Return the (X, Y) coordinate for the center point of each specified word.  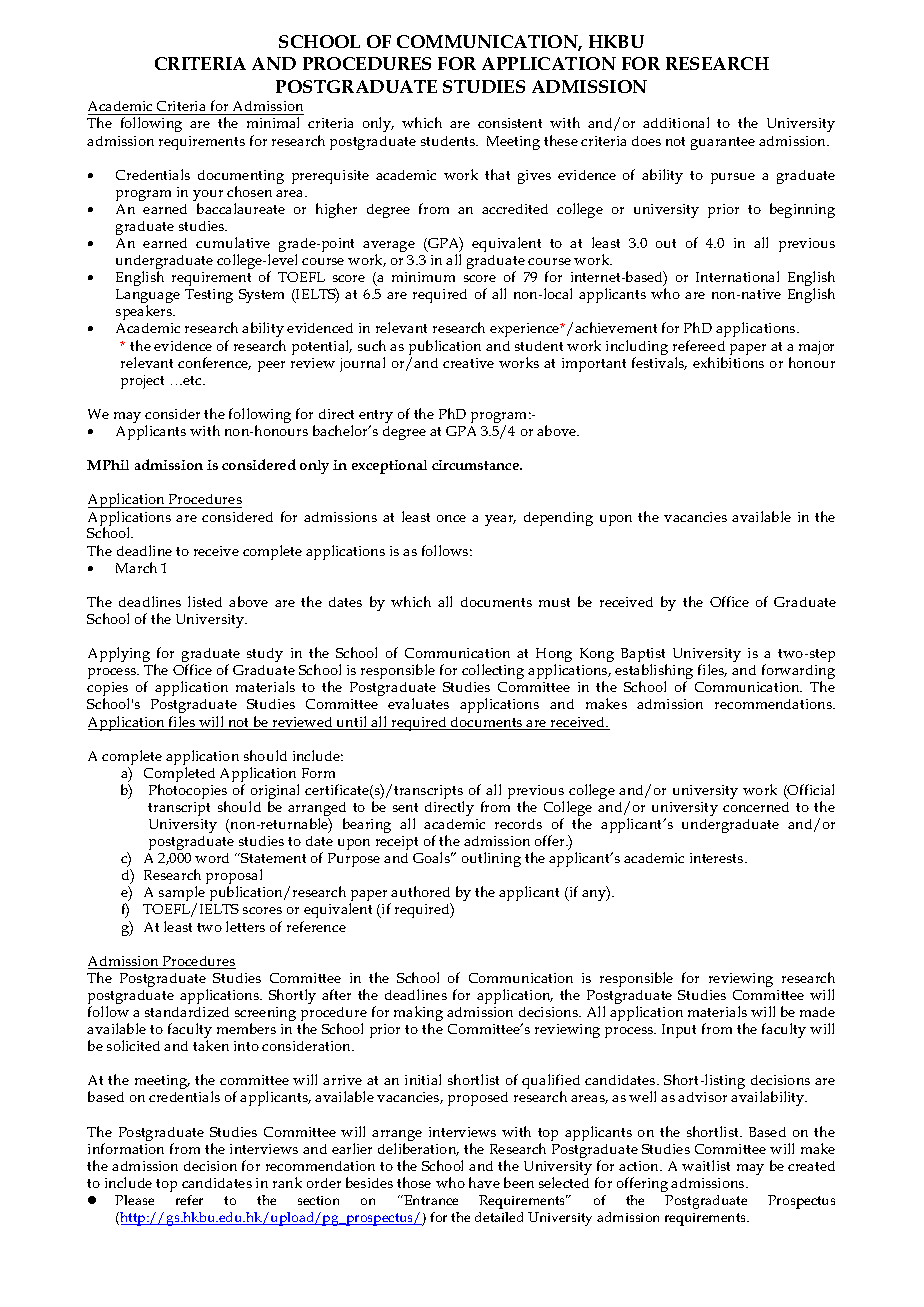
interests (718, 858)
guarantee (723, 143)
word (212, 858)
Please (134, 1200)
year (500, 520)
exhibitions (728, 362)
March (136, 567)
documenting (241, 178)
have (484, 1182)
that (497, 174)
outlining (491, 859)
